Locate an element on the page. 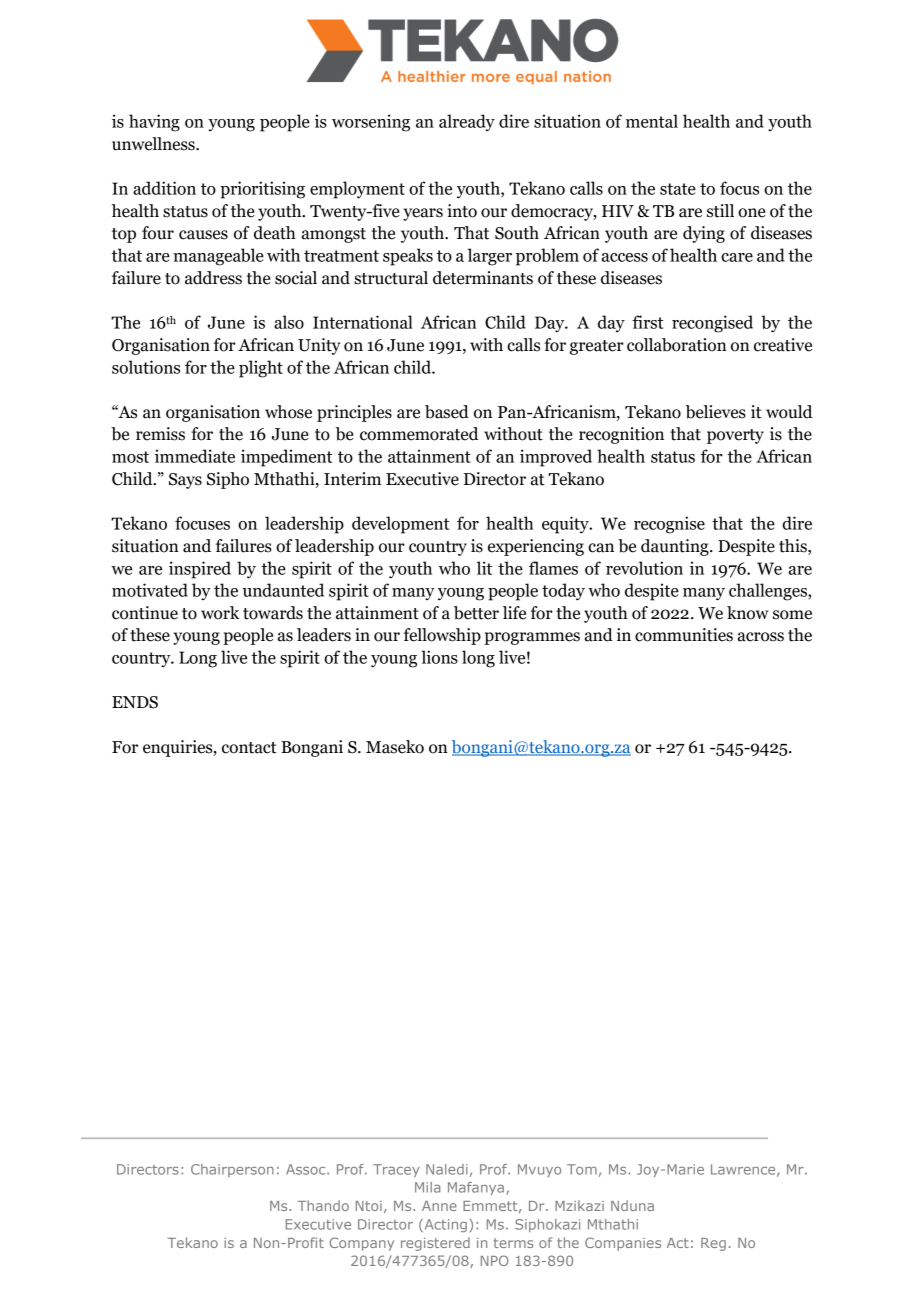  unwellness is located at coordinates (154, 144).
